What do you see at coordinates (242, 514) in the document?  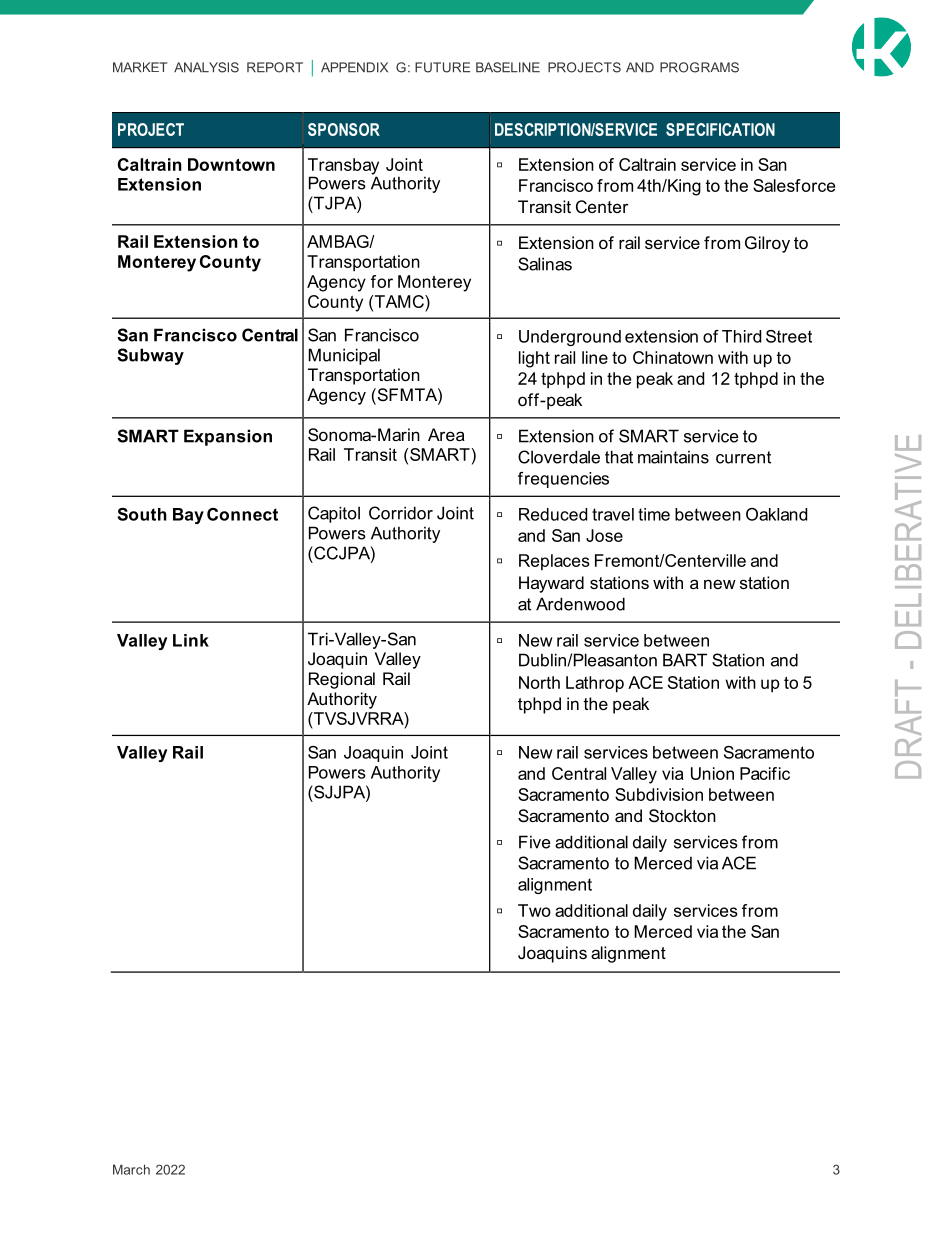 I see `Connect` at bounding box center [242, 514].
